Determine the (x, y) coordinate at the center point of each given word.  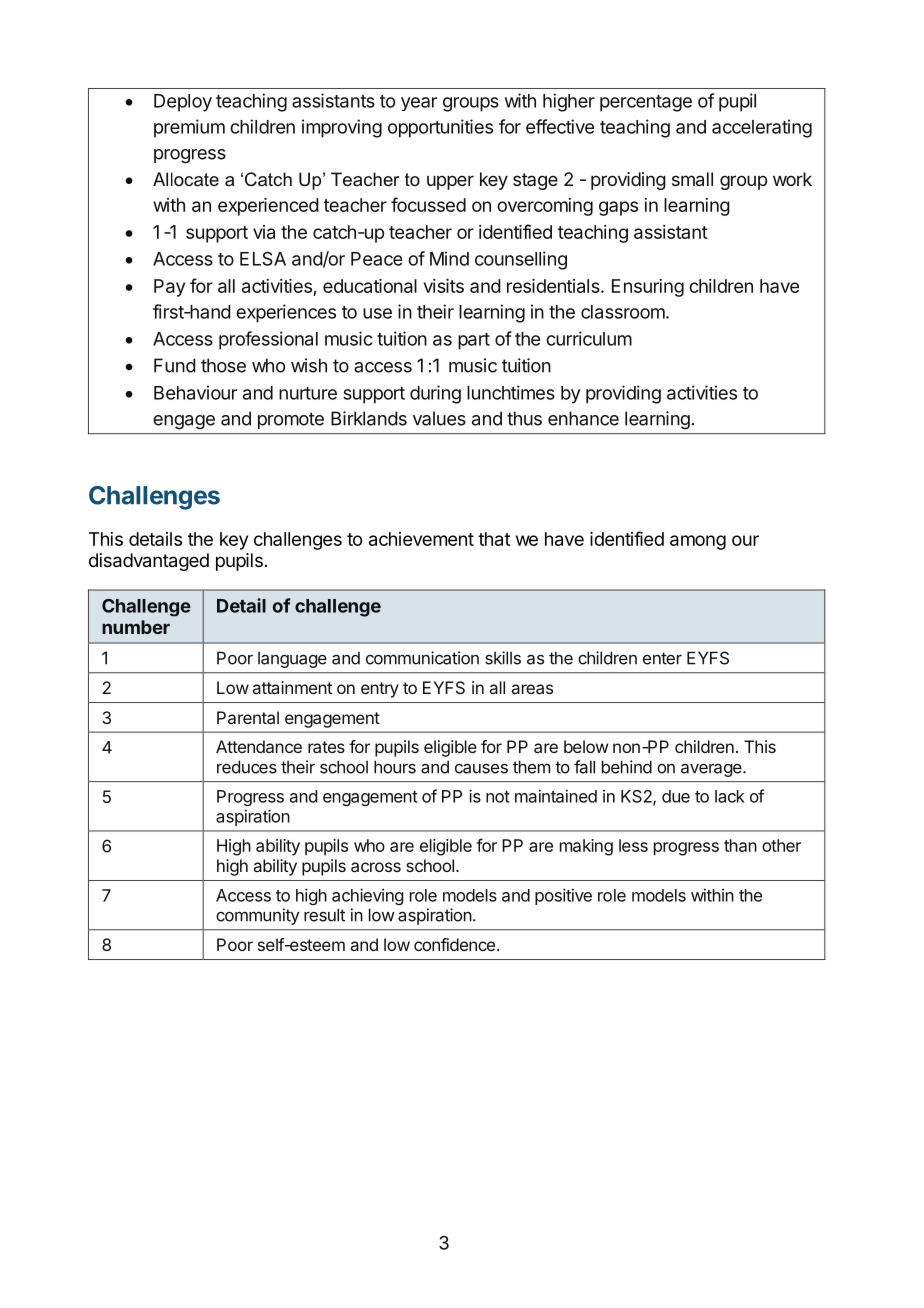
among (698, 542)
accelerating (762, 128)
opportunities (440, 128)
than (740, 845)
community (257, 916)
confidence (454, 944)
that (494, 539)
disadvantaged (149, 562)
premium (189, 128)
